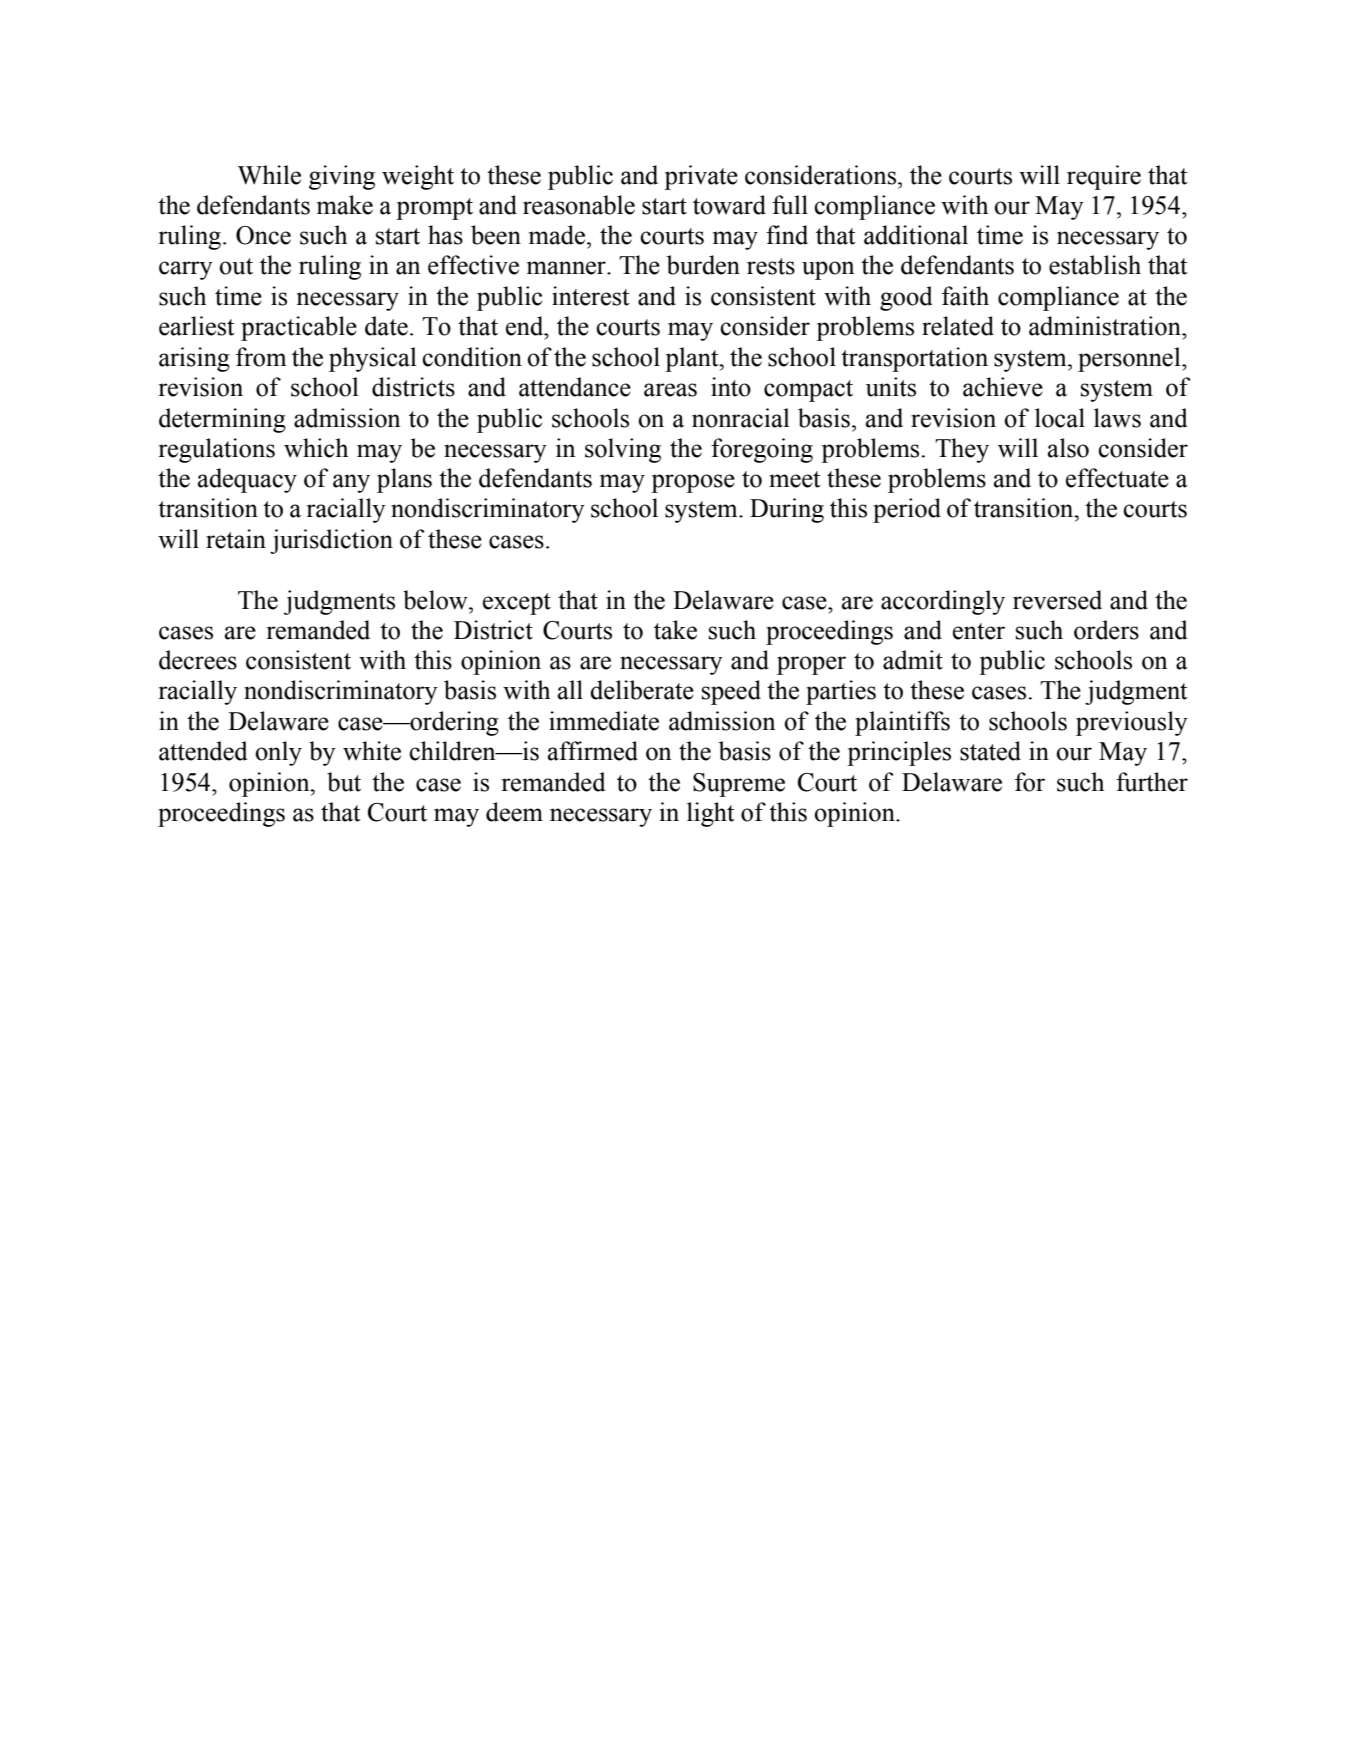  I want to click on further, so click(1152, 782).
